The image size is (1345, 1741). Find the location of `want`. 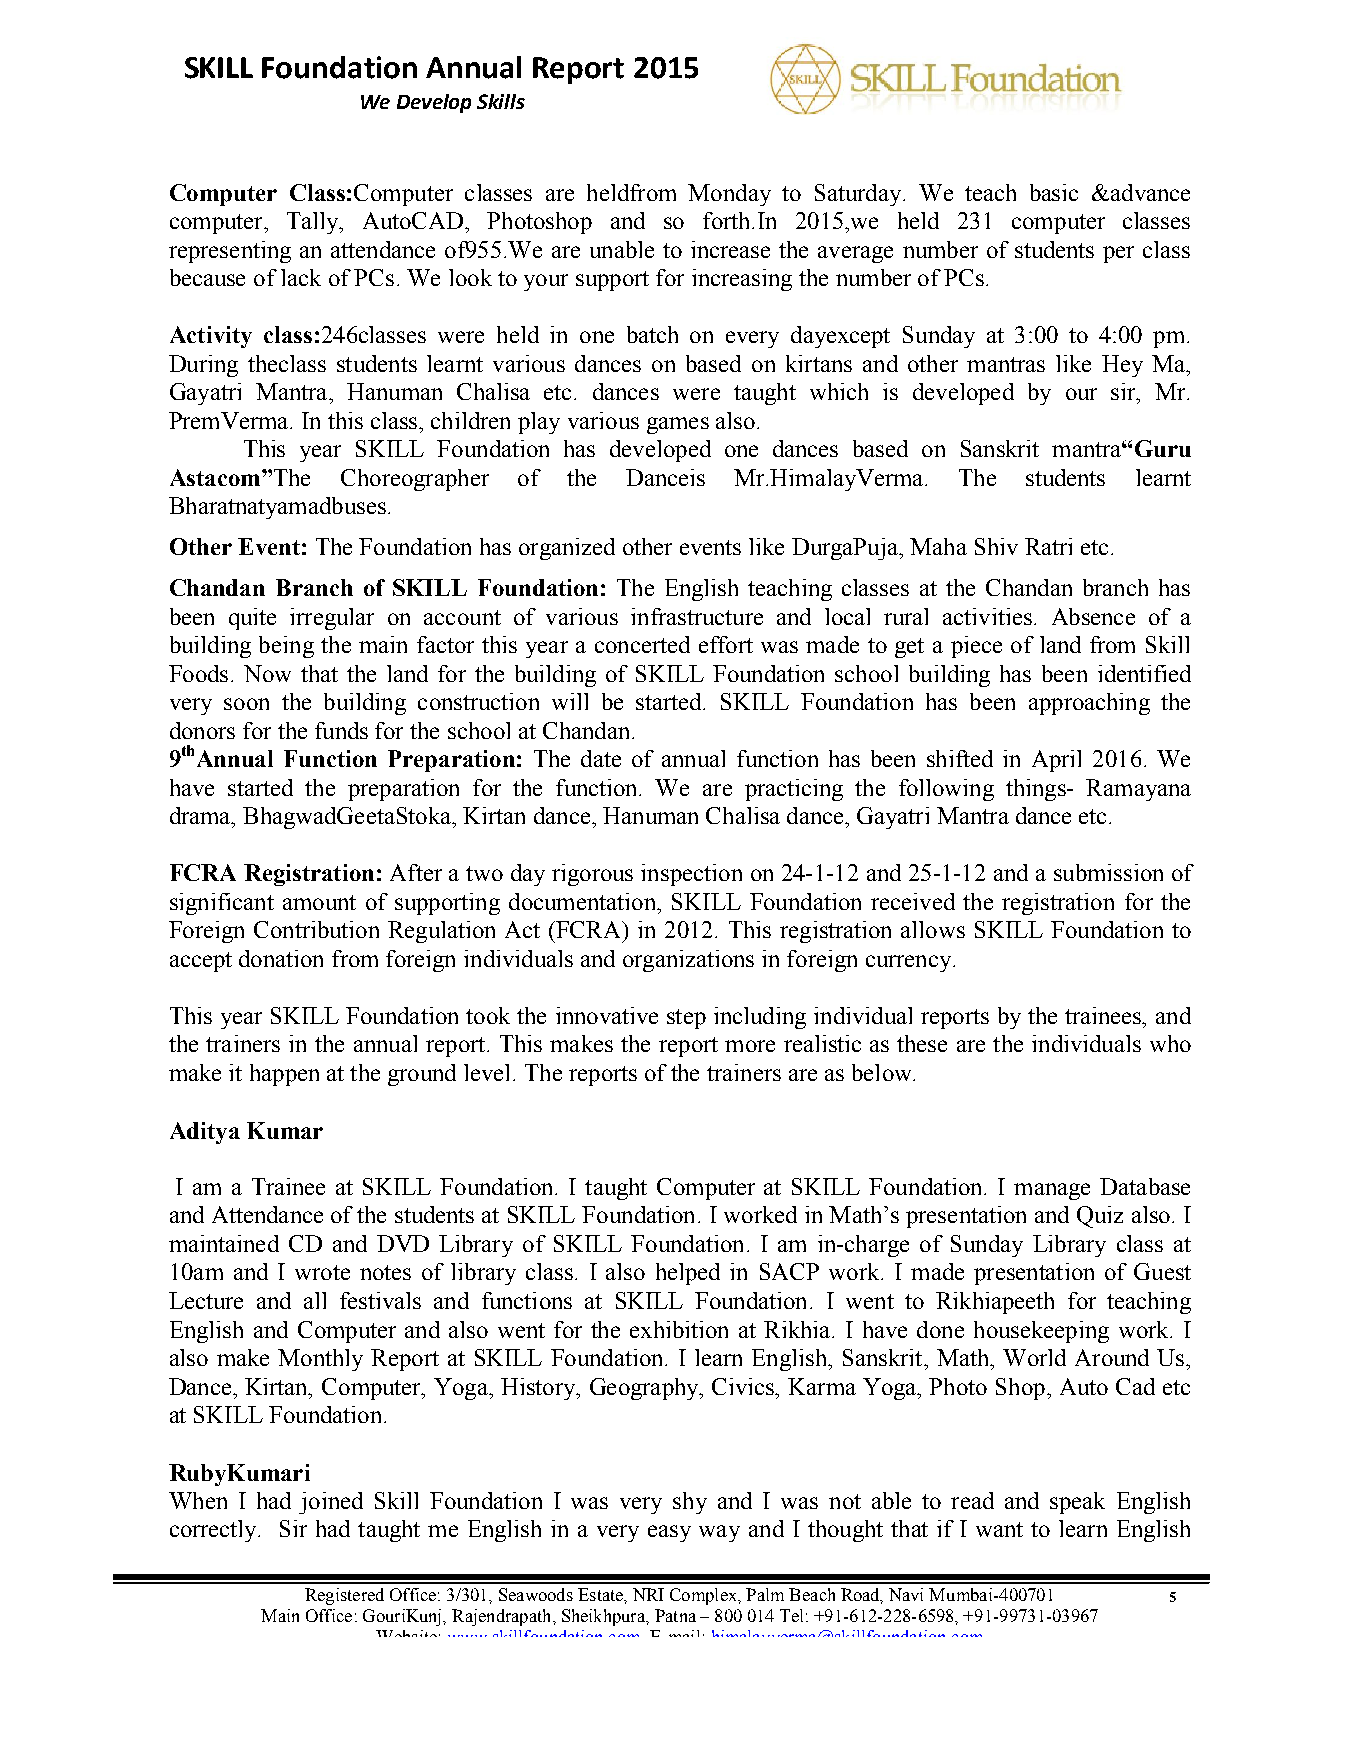

want is located at coordinates (999, 1529).
